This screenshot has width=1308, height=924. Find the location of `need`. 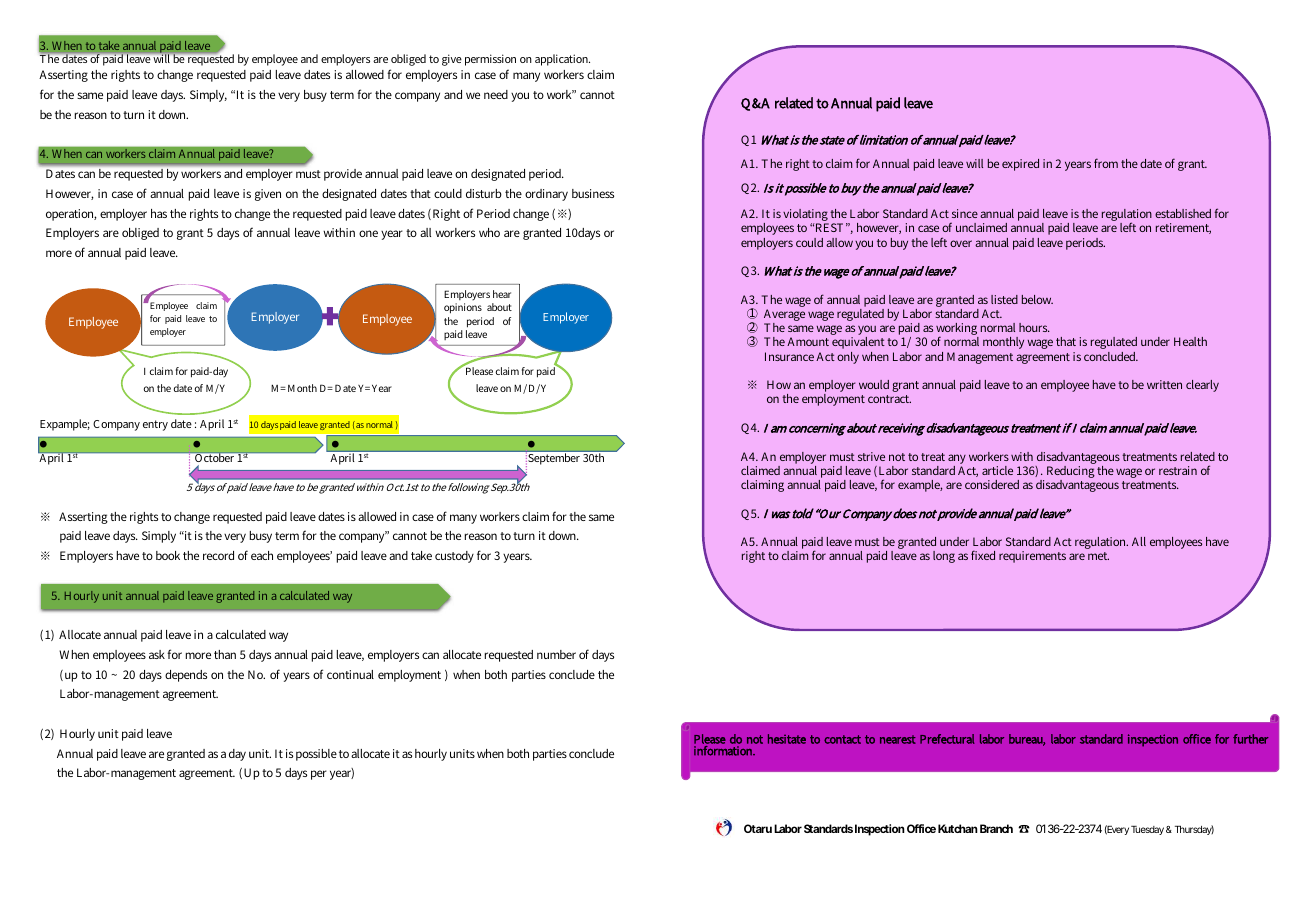

need is located at coordinates (496, 94).
